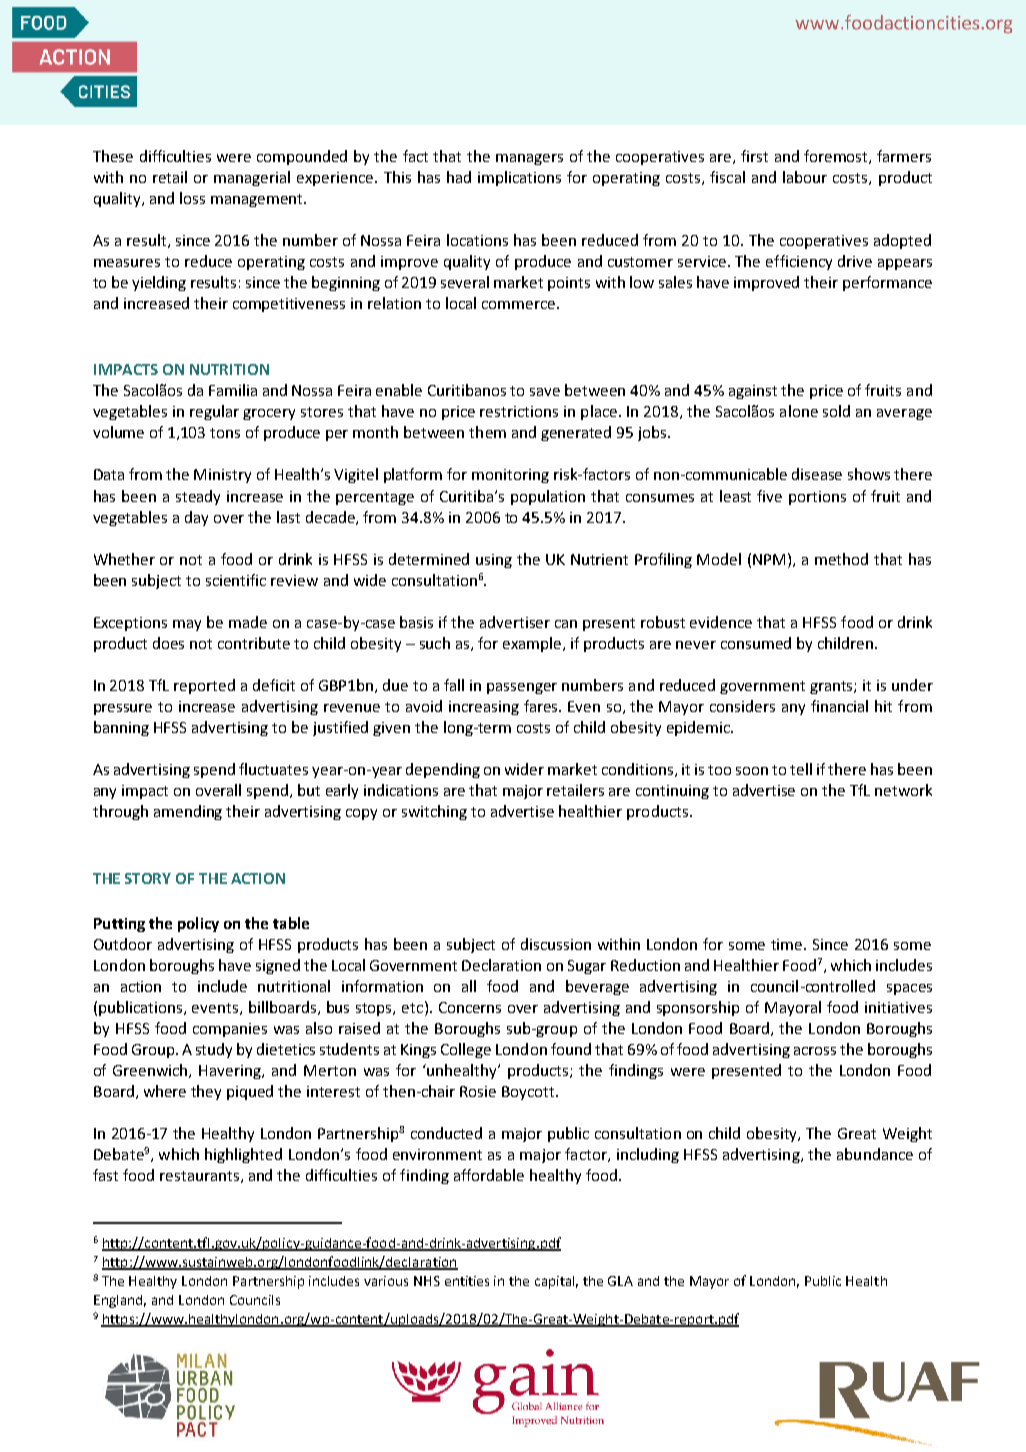 The image size is (1026, 1452). What do you see at coordinates (805, 177) in the document?
I see `labour` at bounding box center [805, 177].
